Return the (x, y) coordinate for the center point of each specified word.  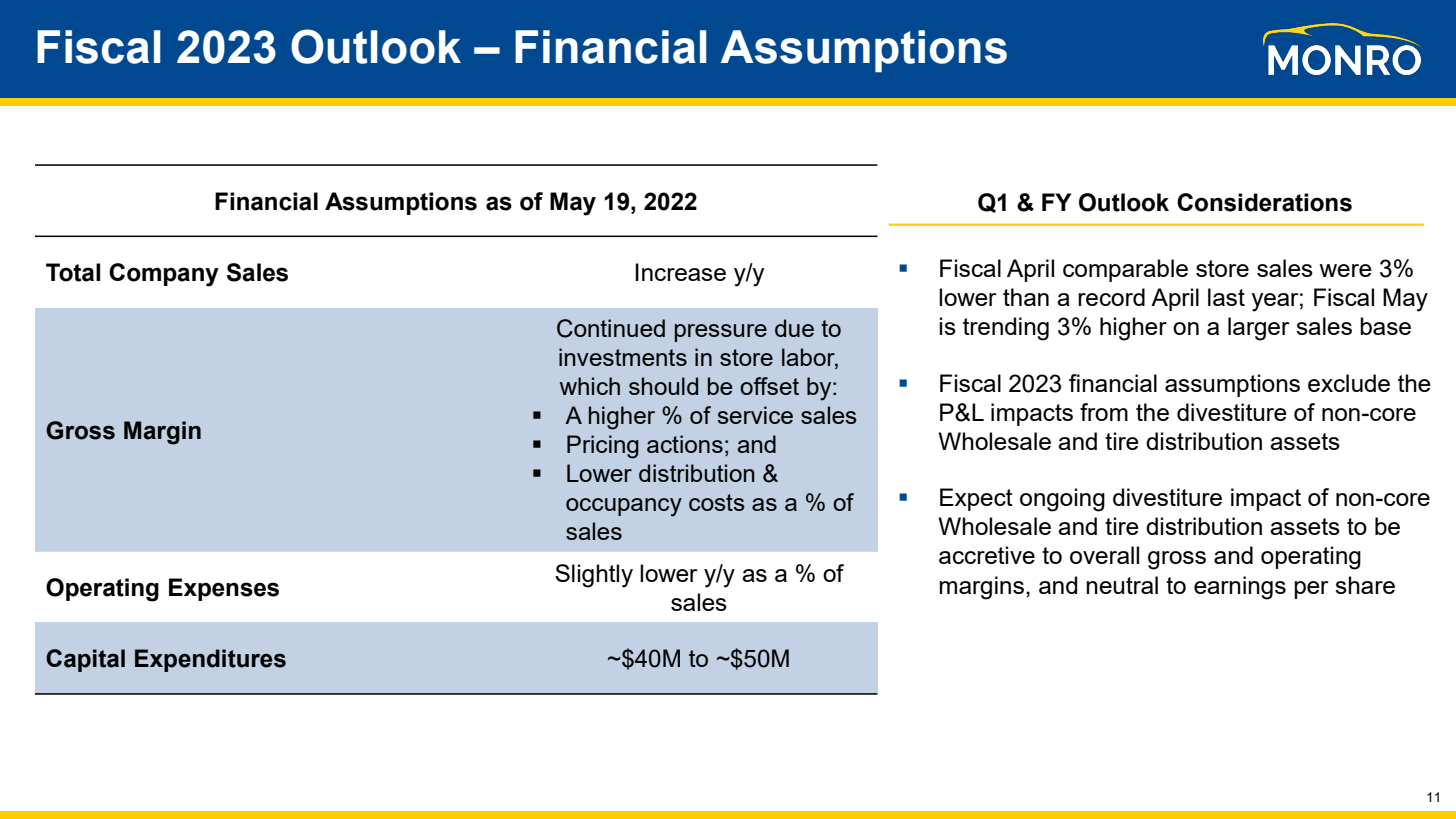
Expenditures (210, 660)
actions (685, 444)
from (1104, 412)
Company (164, 275)
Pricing (603, 447)
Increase (680, 272)
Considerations (1264, 202)
